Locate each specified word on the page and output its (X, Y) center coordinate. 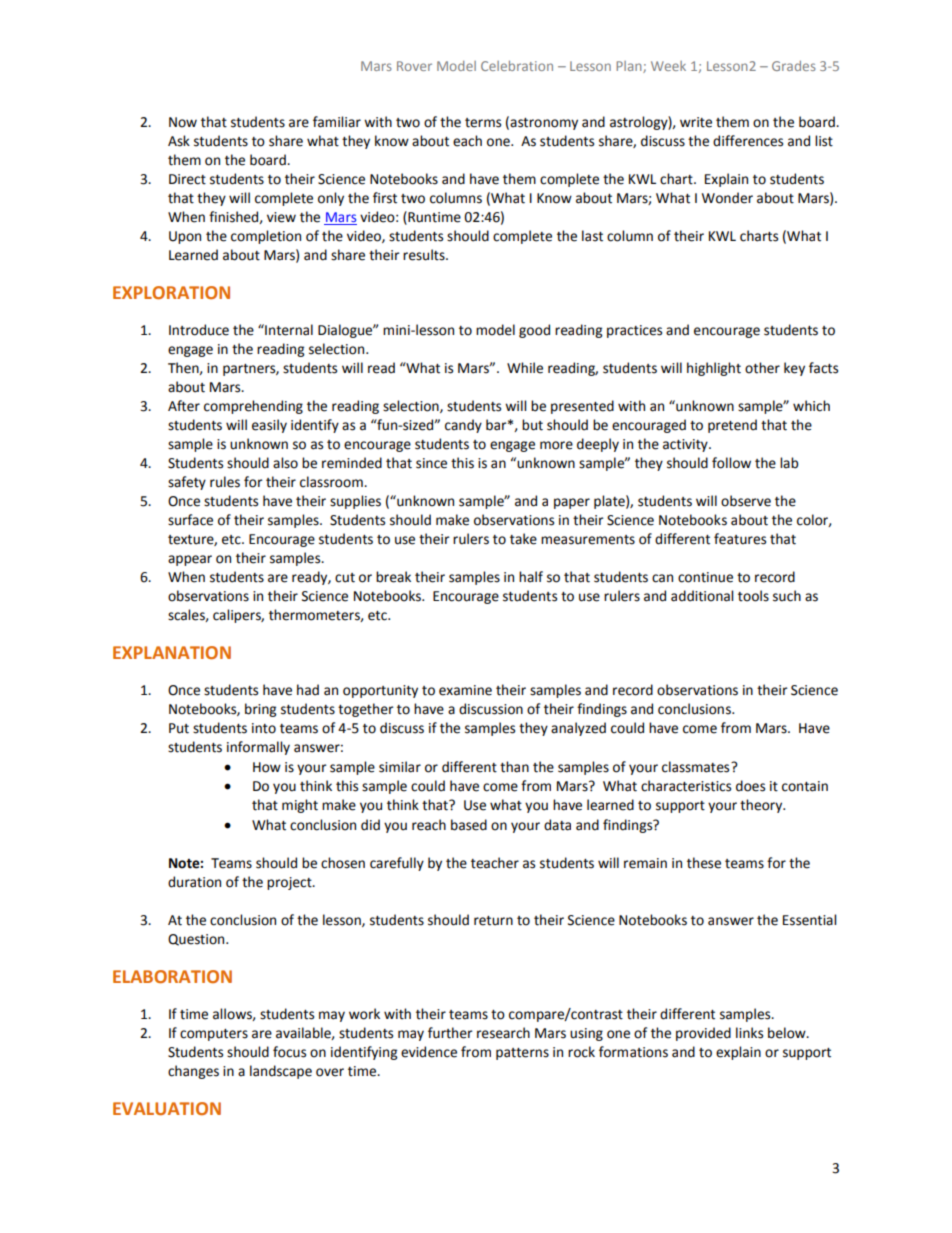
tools (753, 596)
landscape (281, 1072)
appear (190, 560)
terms (483, 123)
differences (748, 141)
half (531, 577)
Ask (179, 141)
